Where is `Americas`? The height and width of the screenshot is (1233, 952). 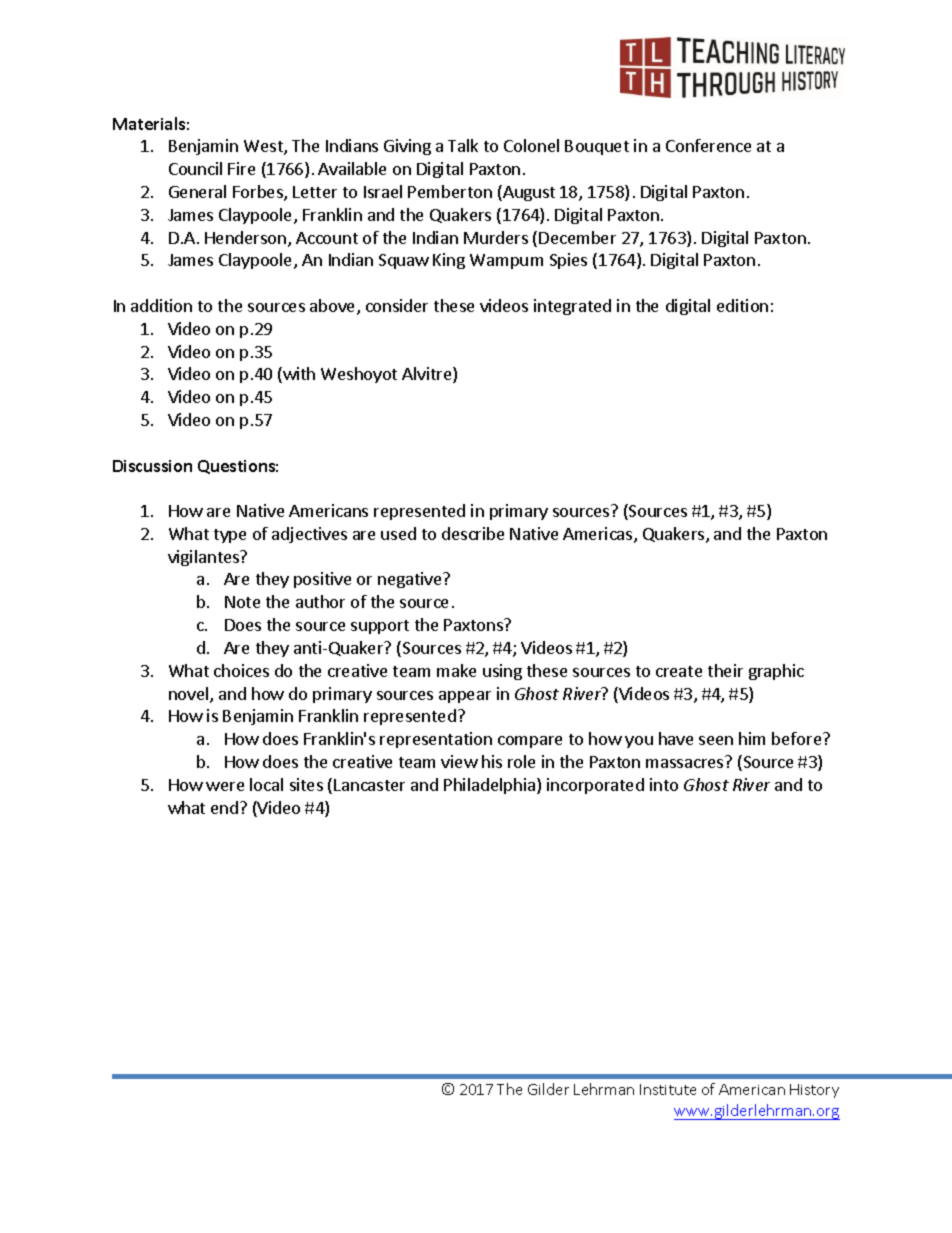 Americas is located at coordinates (599, 535).
